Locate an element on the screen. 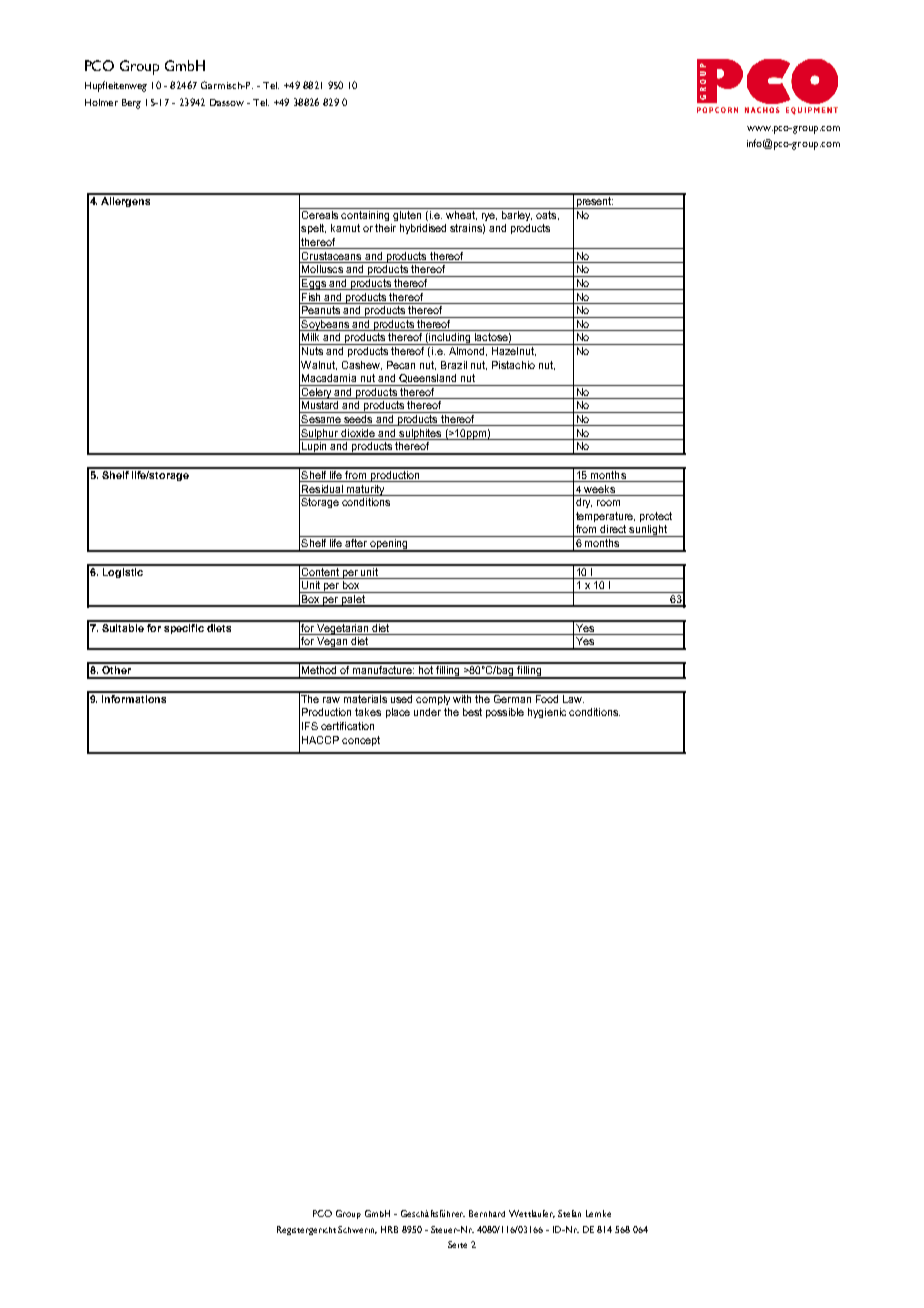  Logistic is located at coordinates (123, 571).
